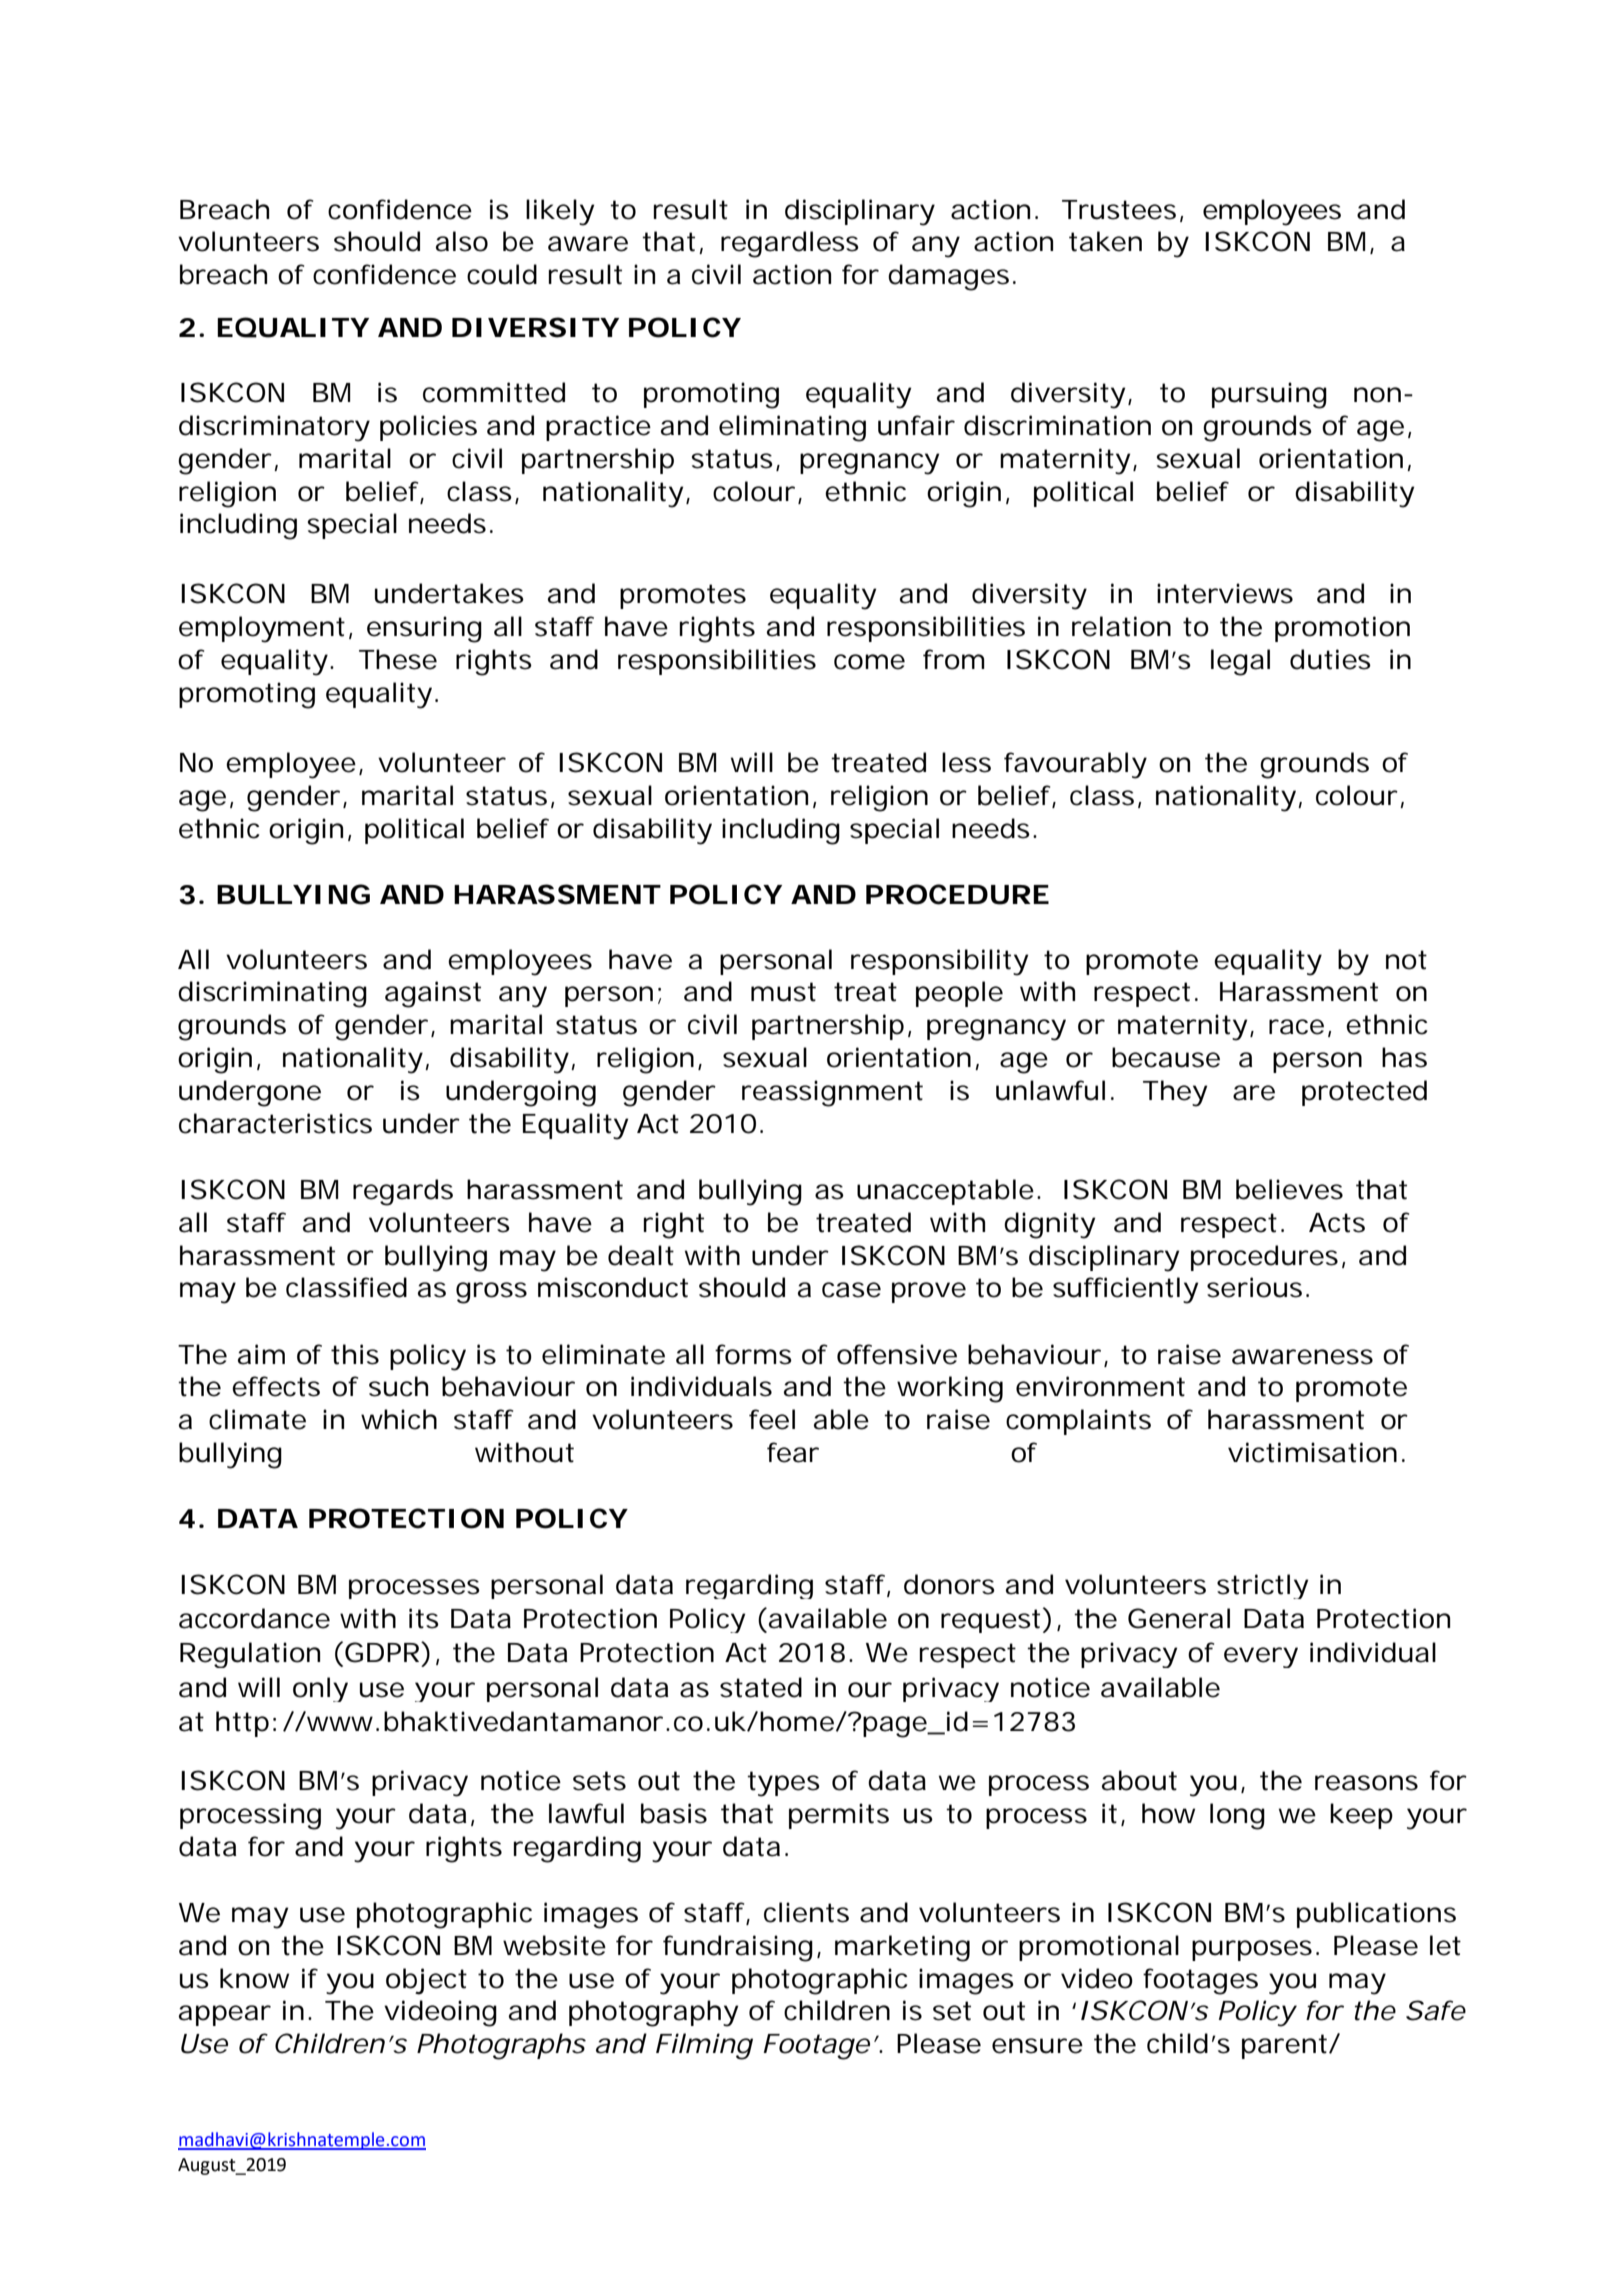 This page has width=1607, height=2274. What do you see at coordinates (384, 1652) in the page?
I see `GDPR` at bounding box center [384, 1652].
